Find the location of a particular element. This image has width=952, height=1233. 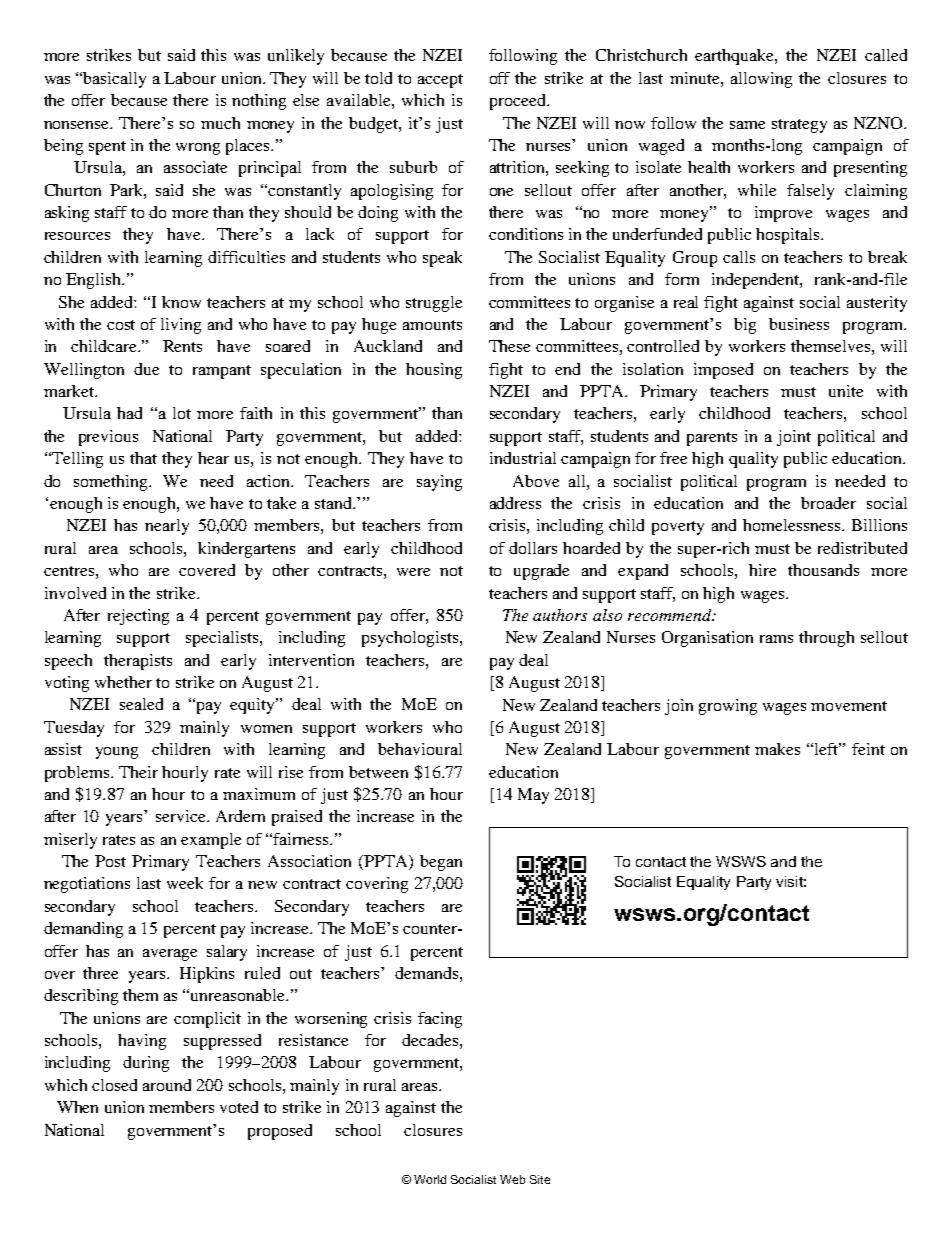

accept is located at coordinates (440, 81).
